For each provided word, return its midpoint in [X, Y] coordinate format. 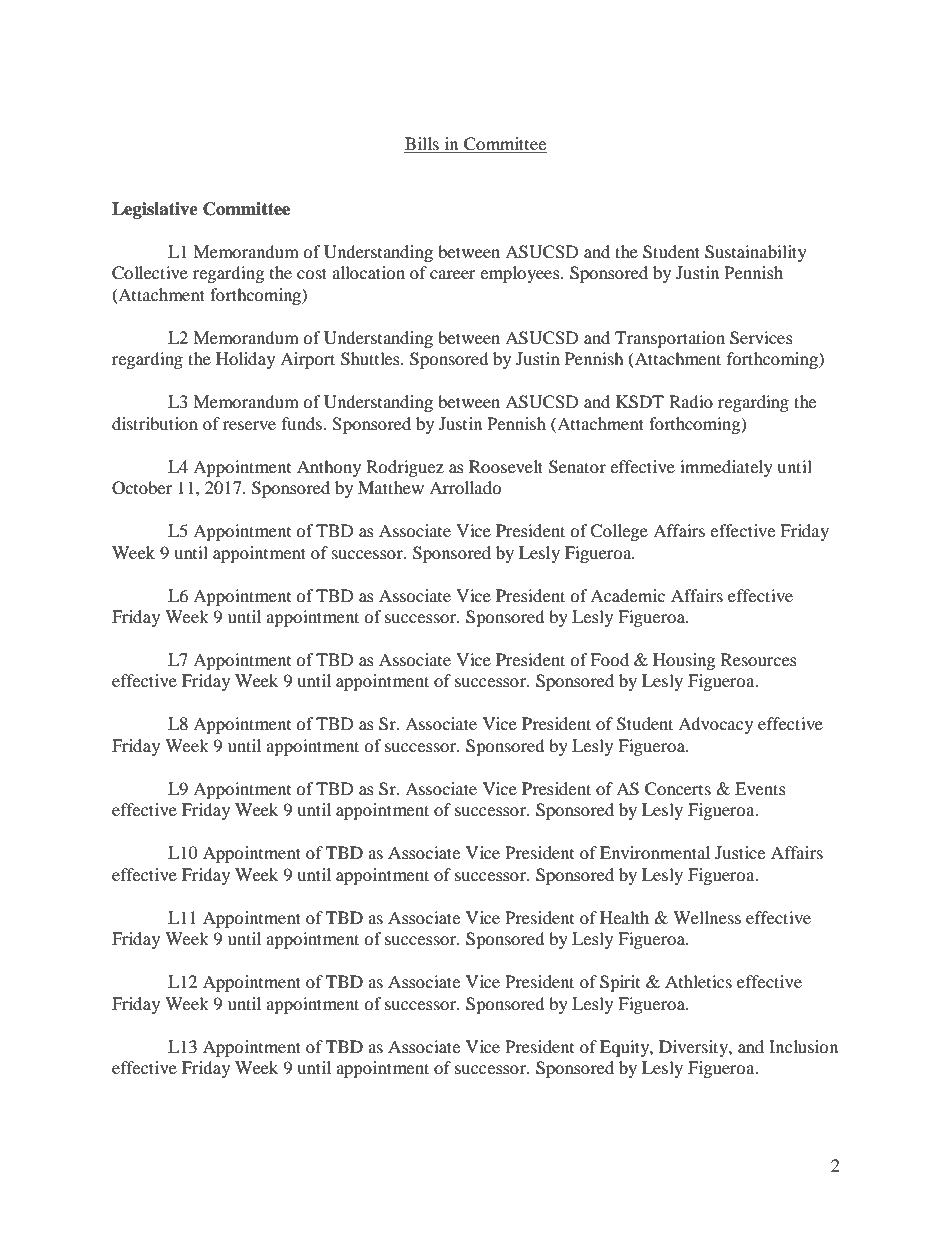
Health [624, 917]
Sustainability [756, 253]
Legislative [155, 210]
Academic [627, 595]
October [142, 488]
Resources [759, 659]
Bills [422, 145]
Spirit [620, 983]
